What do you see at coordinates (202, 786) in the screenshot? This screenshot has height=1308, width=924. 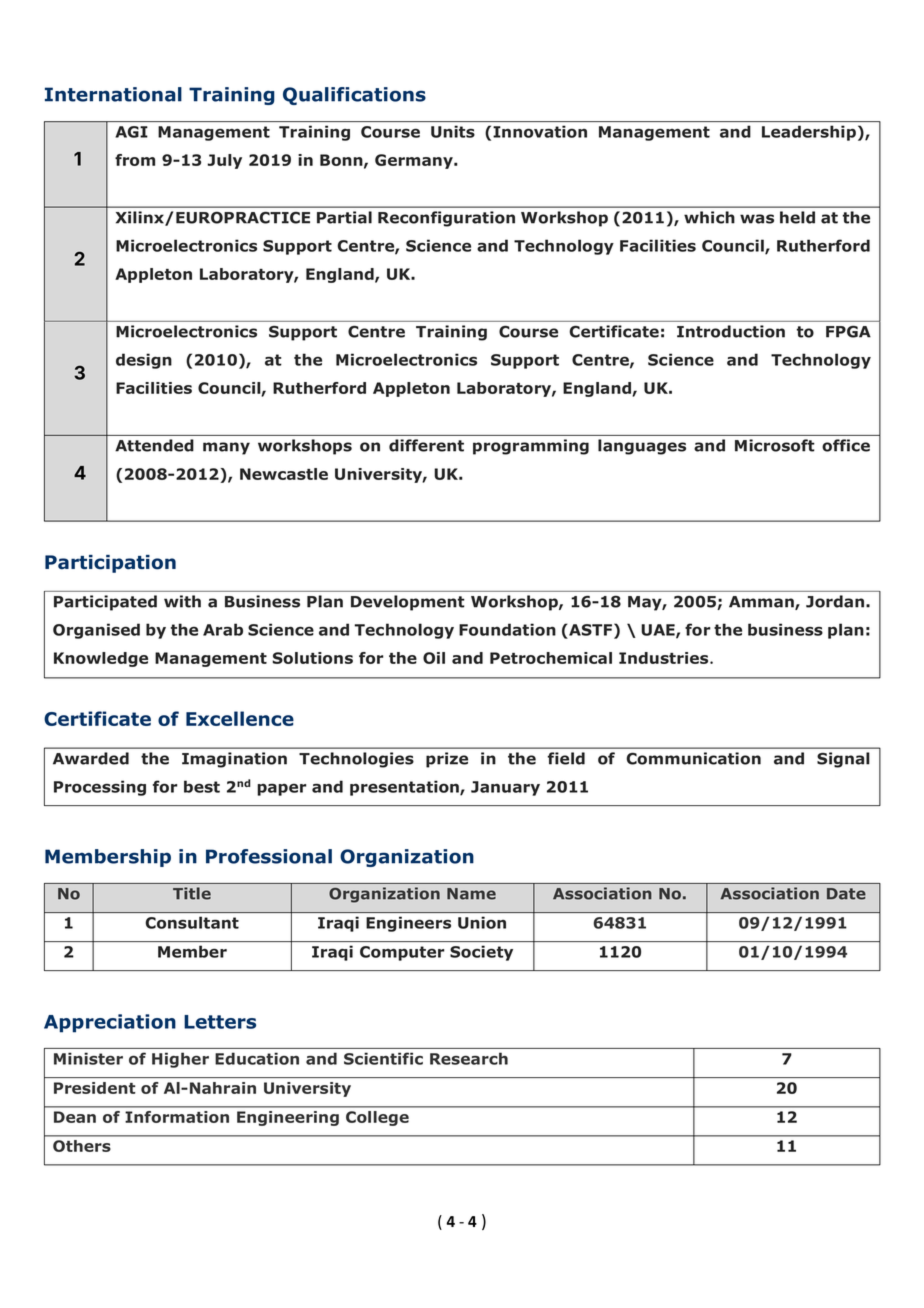 I see `best` at bounding box center [202, 786].
